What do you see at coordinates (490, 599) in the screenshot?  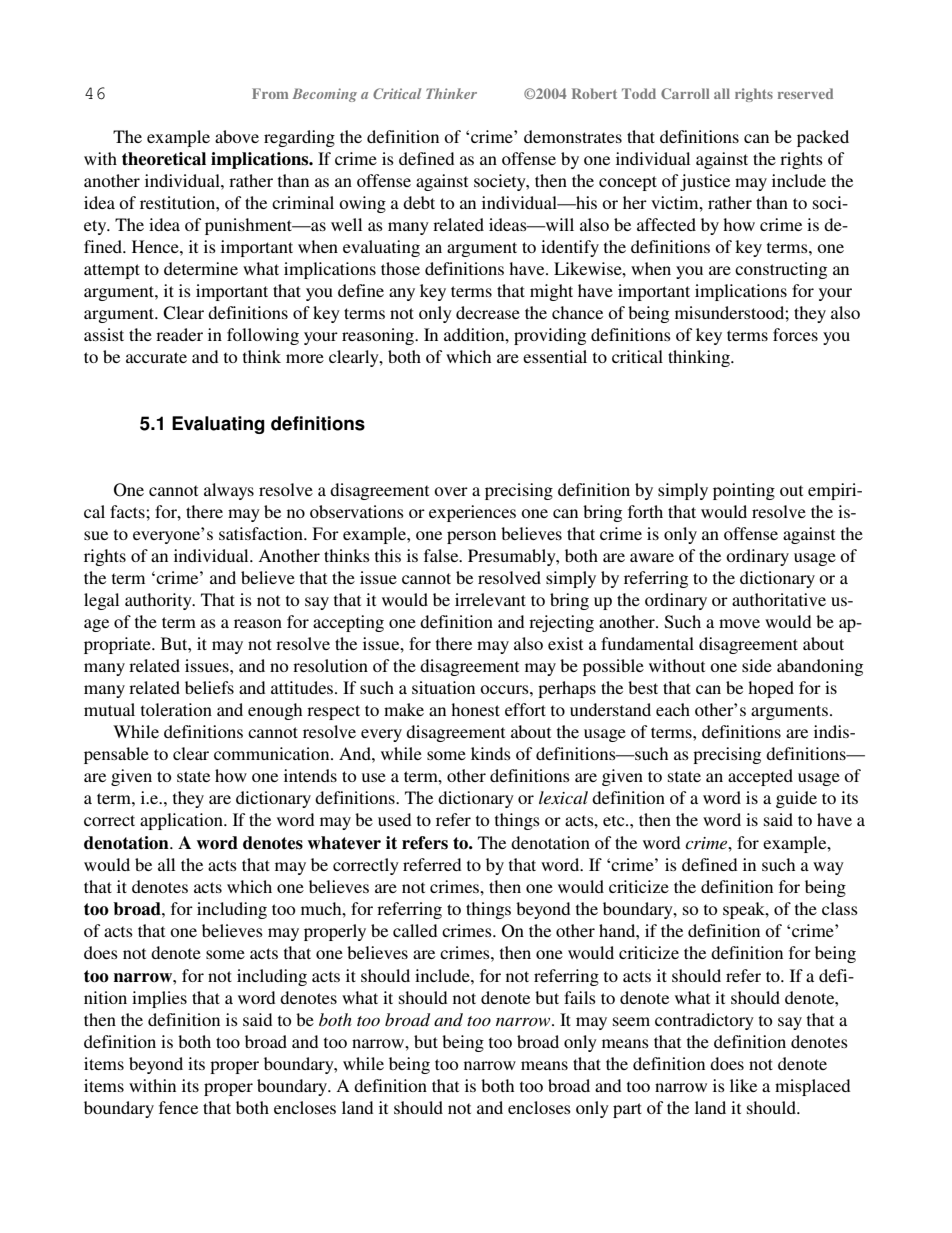 I see `irrelevant` at bounding box center [490, 599].
